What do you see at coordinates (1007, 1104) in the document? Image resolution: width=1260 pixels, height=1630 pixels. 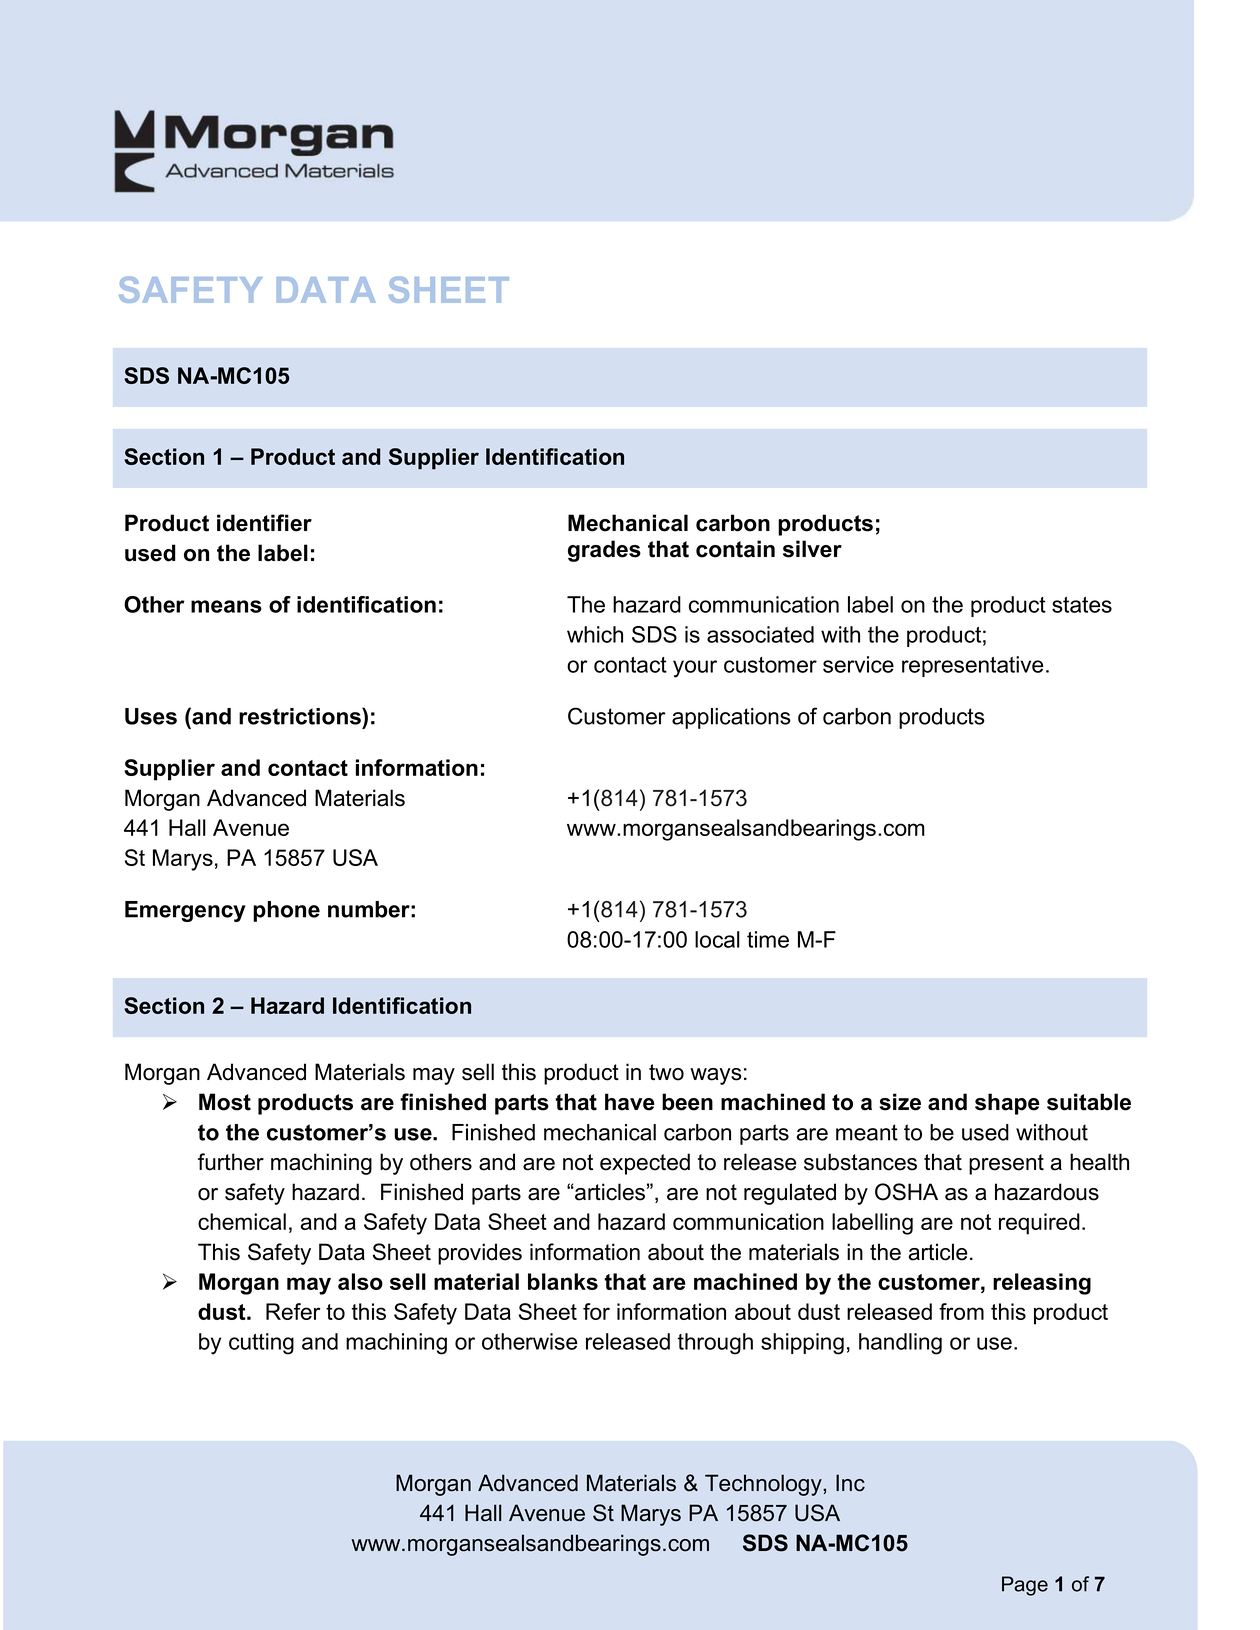 I see `shape` at bounding box center [1007, 1104].
